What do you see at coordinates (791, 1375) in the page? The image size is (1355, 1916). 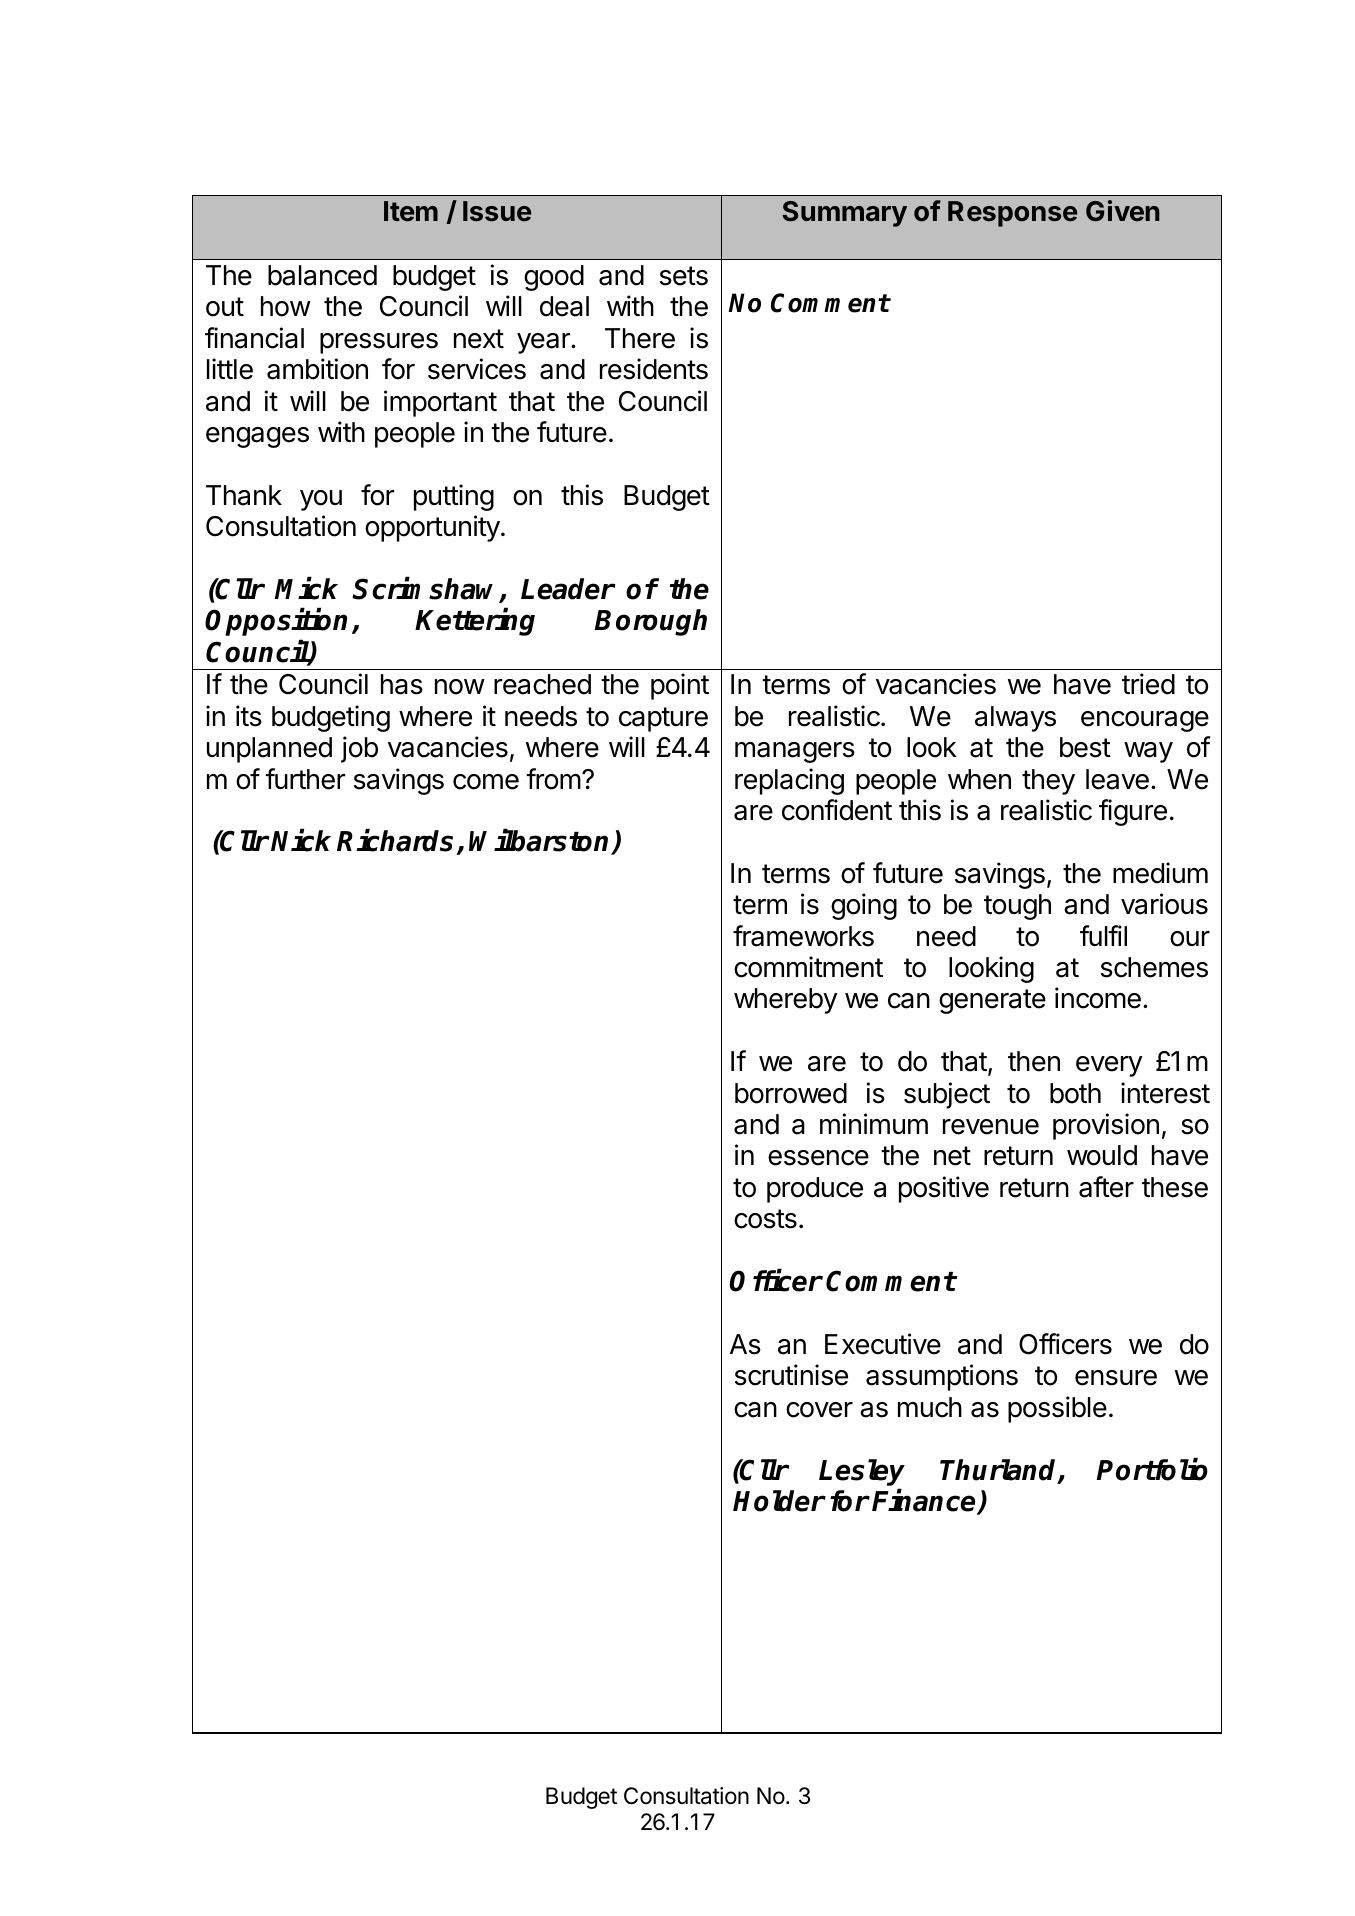 I see `scrutinise` at bounding box center [791, 1375].
